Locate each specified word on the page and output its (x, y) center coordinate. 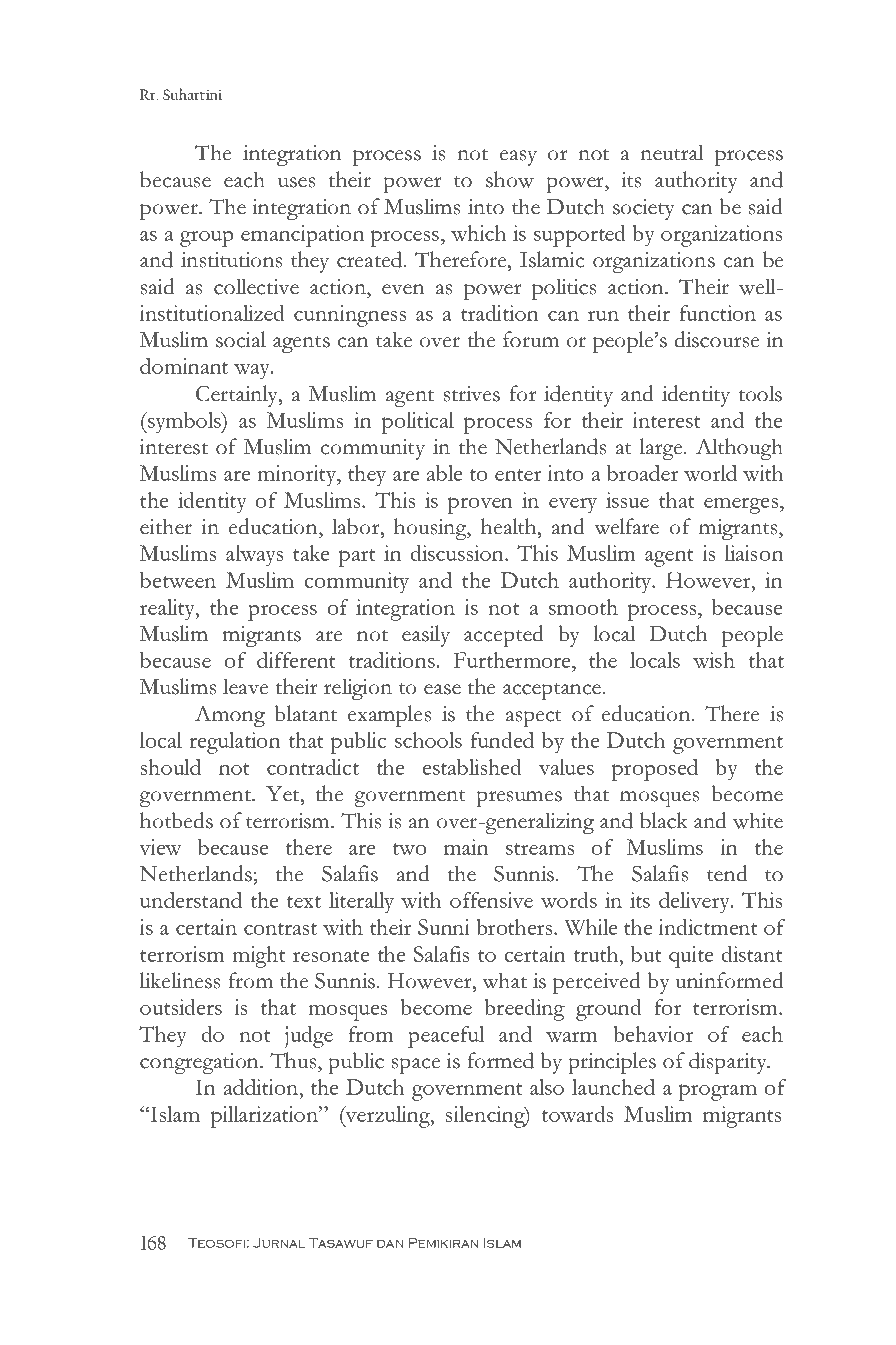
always (254, 556)
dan (390, 1244)
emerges (742, 505)
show (510, 179)
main (466, 847)
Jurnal (279, 1243)
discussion (458, 553)
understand (191, 900)
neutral (671, 152)
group (207, 238)
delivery (695, 903)
